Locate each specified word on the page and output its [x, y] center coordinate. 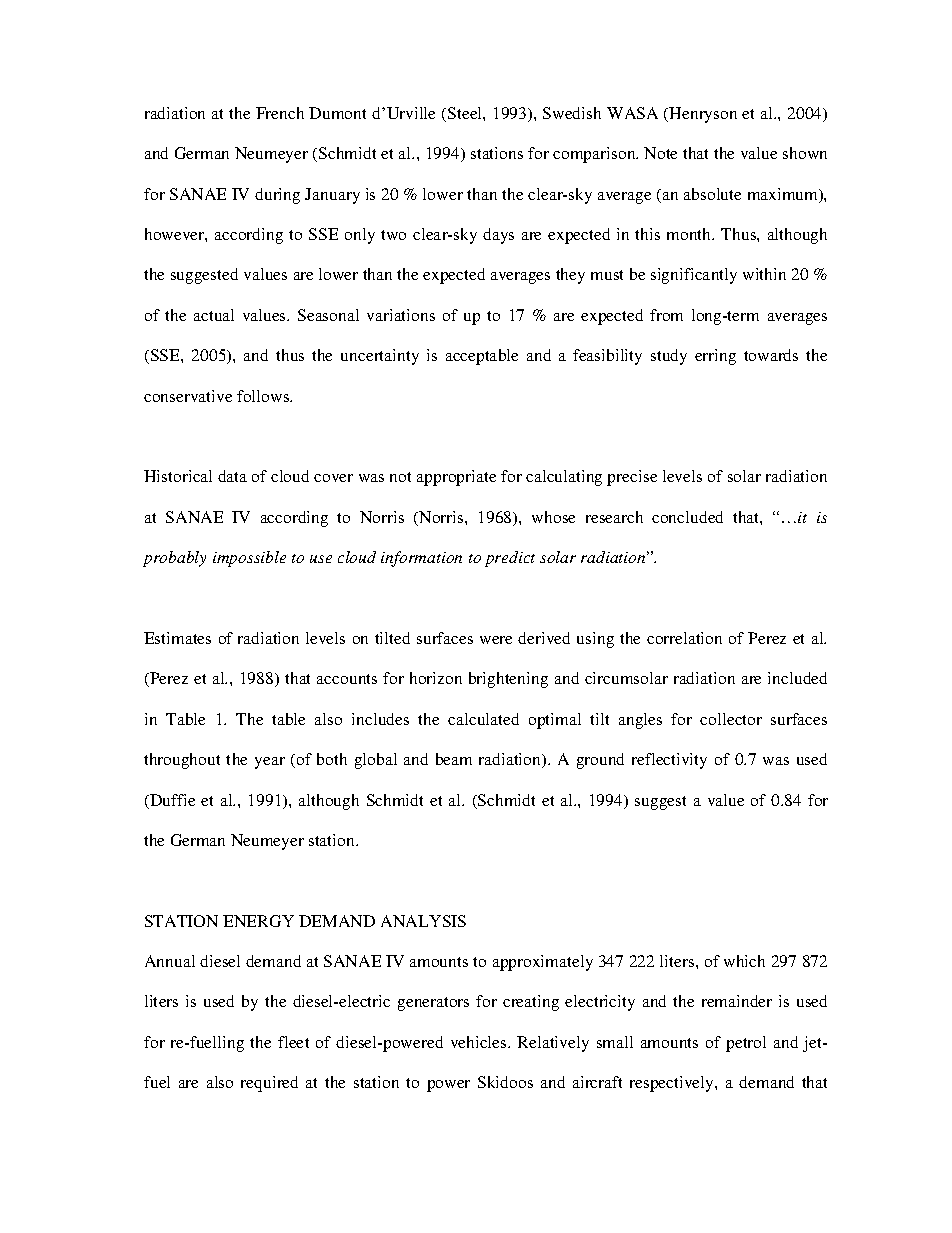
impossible [249, 559]
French [280, 113]
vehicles [480, 1042]
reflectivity [669, 761]
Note [660, 153]
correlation [684, 638]
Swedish [572, 113]
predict [510, 559]
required [269, 1084]
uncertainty [380, 357]
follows [264, 396]
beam [454, 759]
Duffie [171, 801]
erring [715, 357]
